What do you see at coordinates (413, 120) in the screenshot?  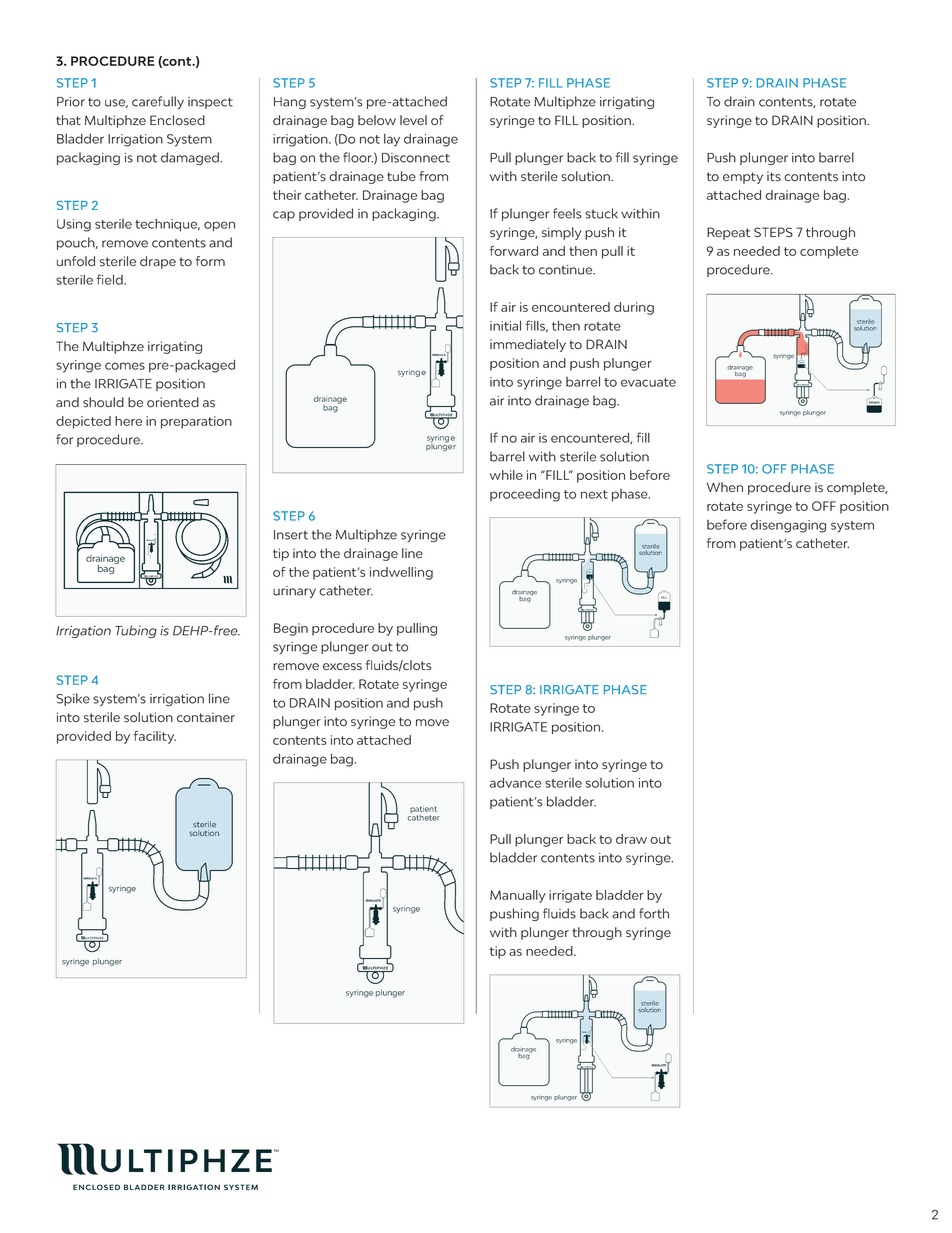 I see `level` at bounding box center [413, 120].
